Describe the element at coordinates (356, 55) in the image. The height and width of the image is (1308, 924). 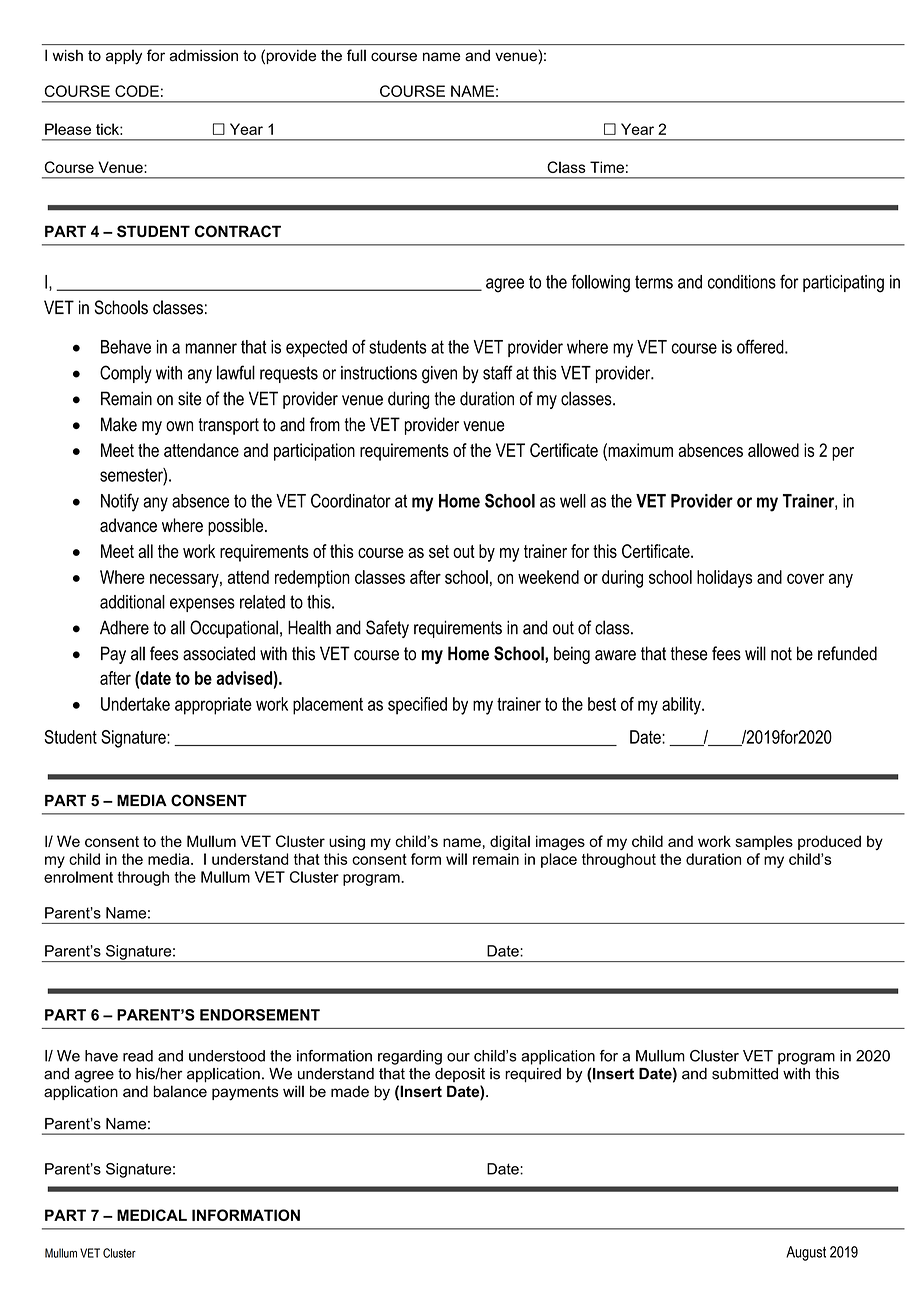
I see `full` at that location.
